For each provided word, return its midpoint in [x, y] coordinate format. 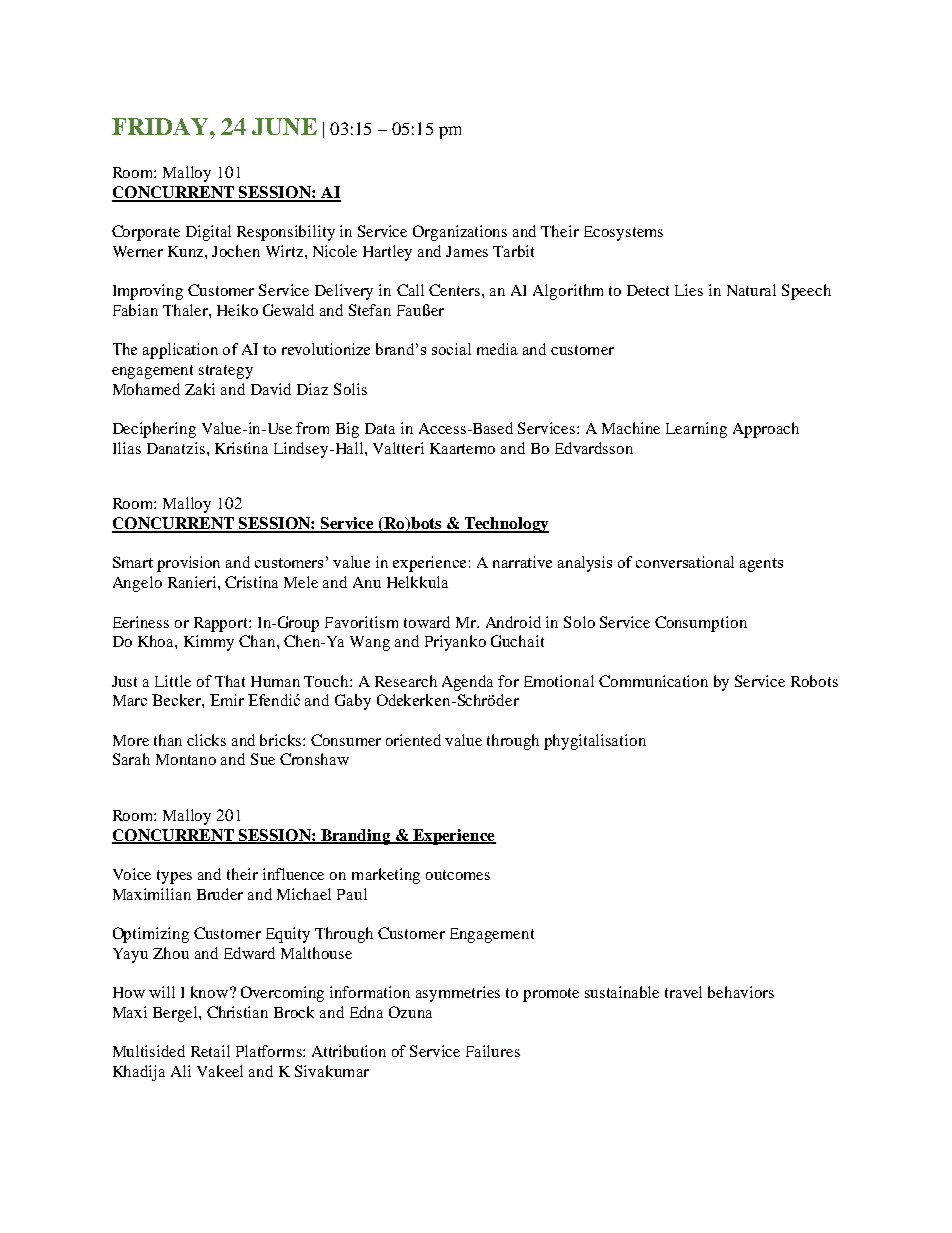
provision [188, 564]
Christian [237, 1012]
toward [427, 622]
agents [761, 565]
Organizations [460, 233]
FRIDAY [161, 126]
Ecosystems [623, 233]
